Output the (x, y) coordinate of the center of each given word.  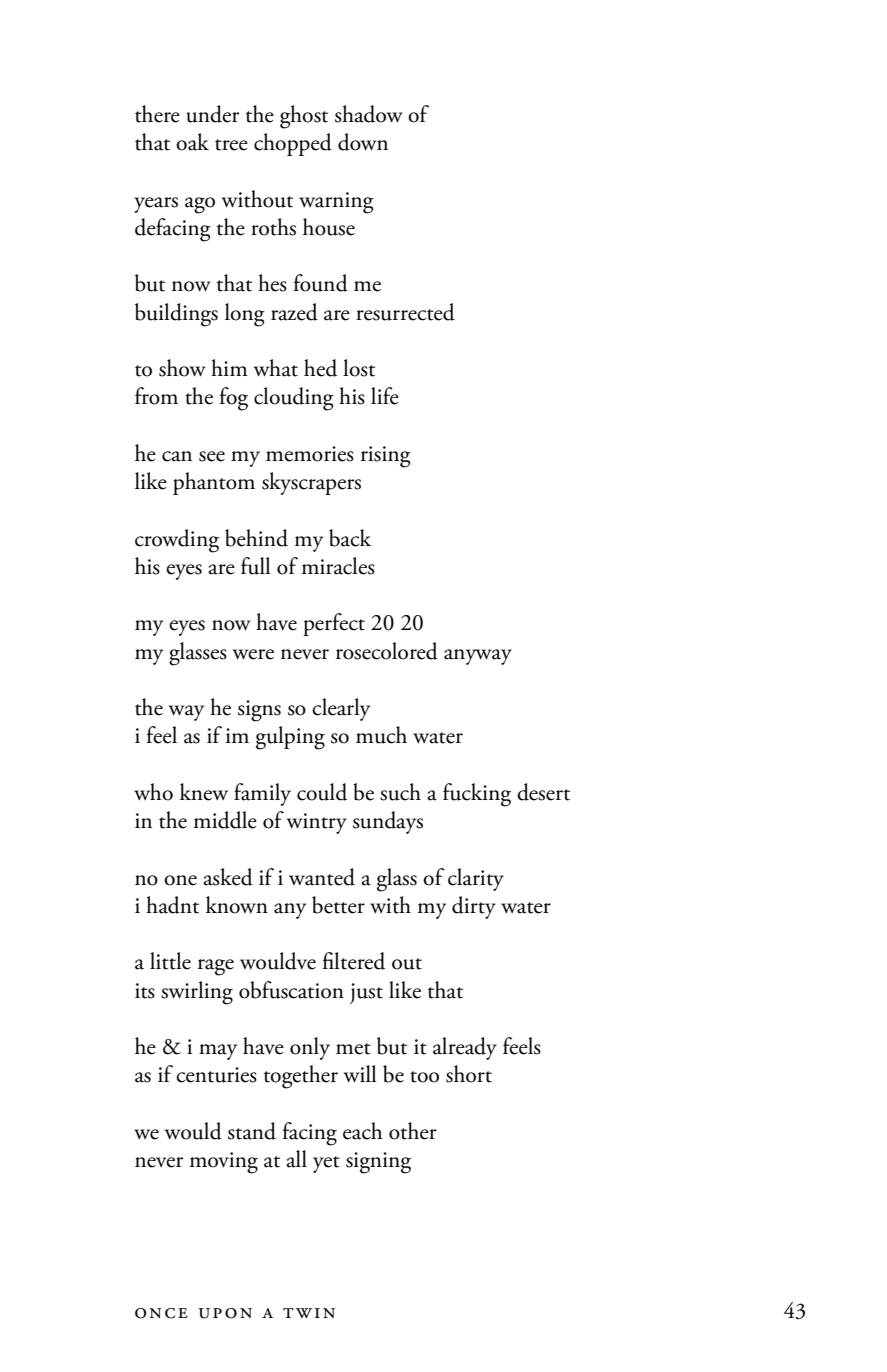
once (161, 1313)
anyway (478, 657)
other (413, 1131)
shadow (368, 114)
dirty (474, 907)
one (180, 880)
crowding (177, 541)
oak (192, 142)
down (363, 142)
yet (326, 1164)
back (350, 538)
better (338, 905)
